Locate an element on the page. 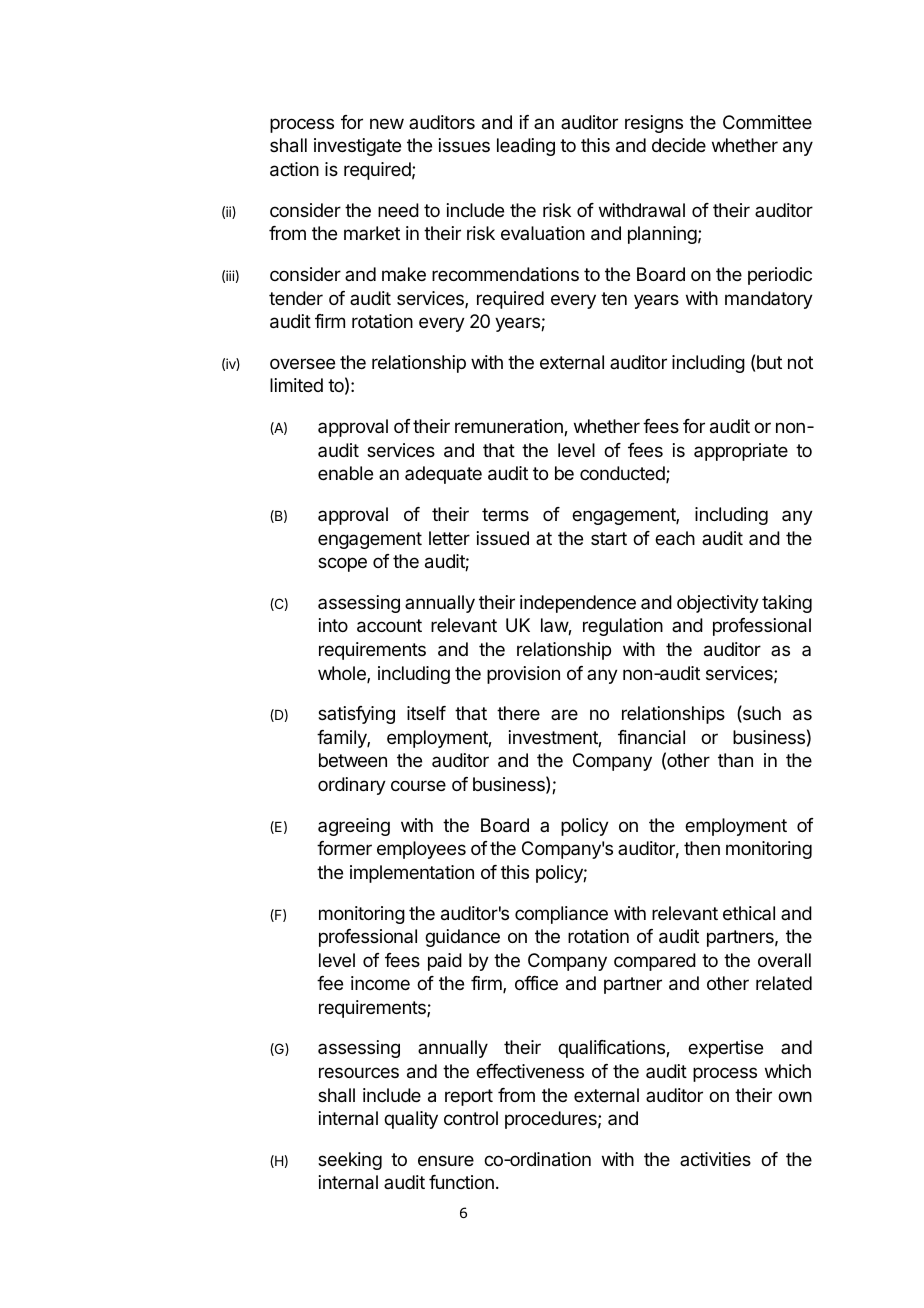 This image has width=924, height=1308. seeking is located at coordinates (350, 1161).
